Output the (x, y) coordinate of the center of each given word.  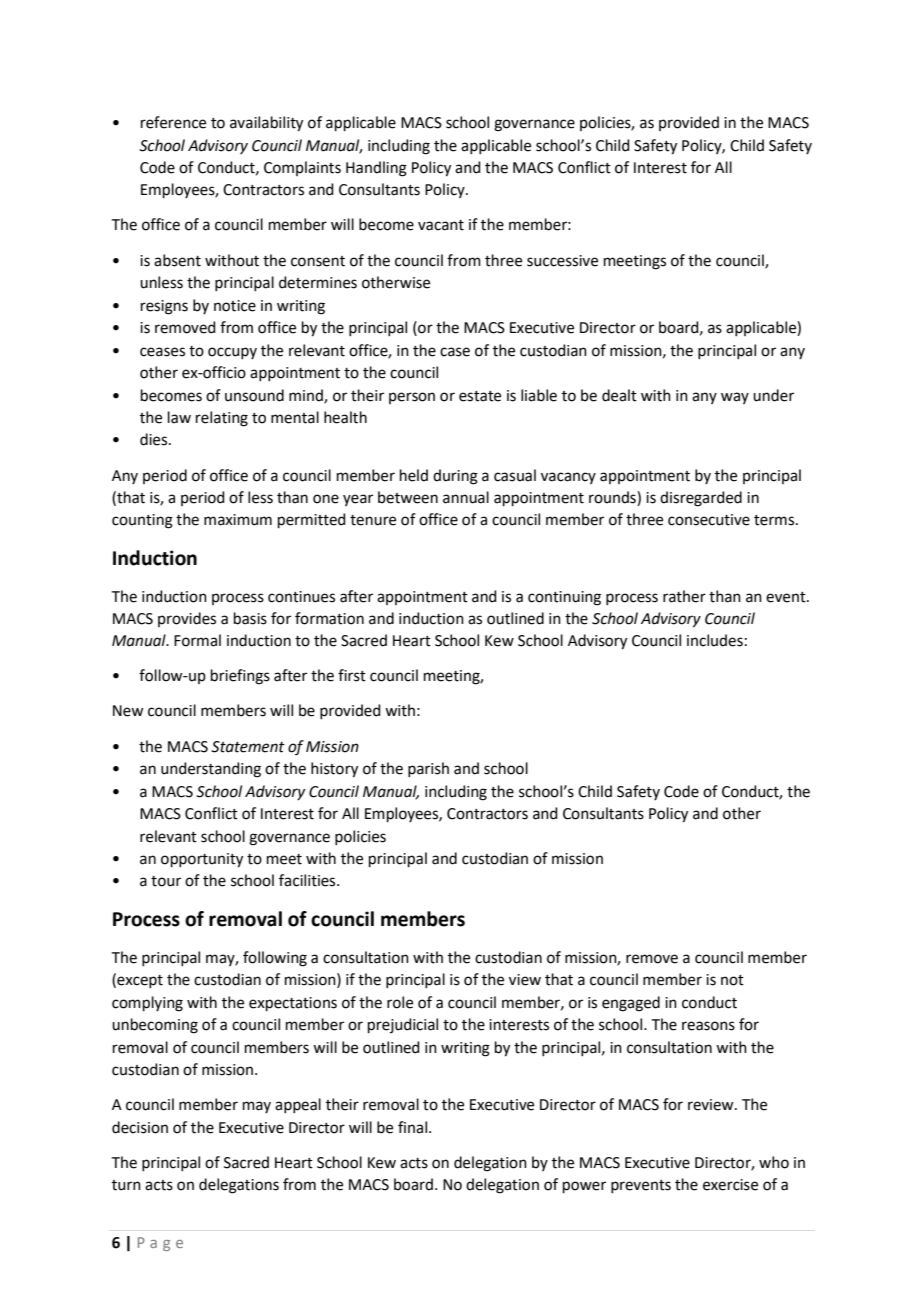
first (352, 675)
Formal (197, 640)
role (400, 1002)
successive (562, 261)
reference (173, 122)
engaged (631, 1004)
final (412, 1127)
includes (715, 640)
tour (166, 881)
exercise (730, 1185)
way (735, 398)
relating (222, 419)
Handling (376, 169)
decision (140, 1127)
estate (480, 396)
